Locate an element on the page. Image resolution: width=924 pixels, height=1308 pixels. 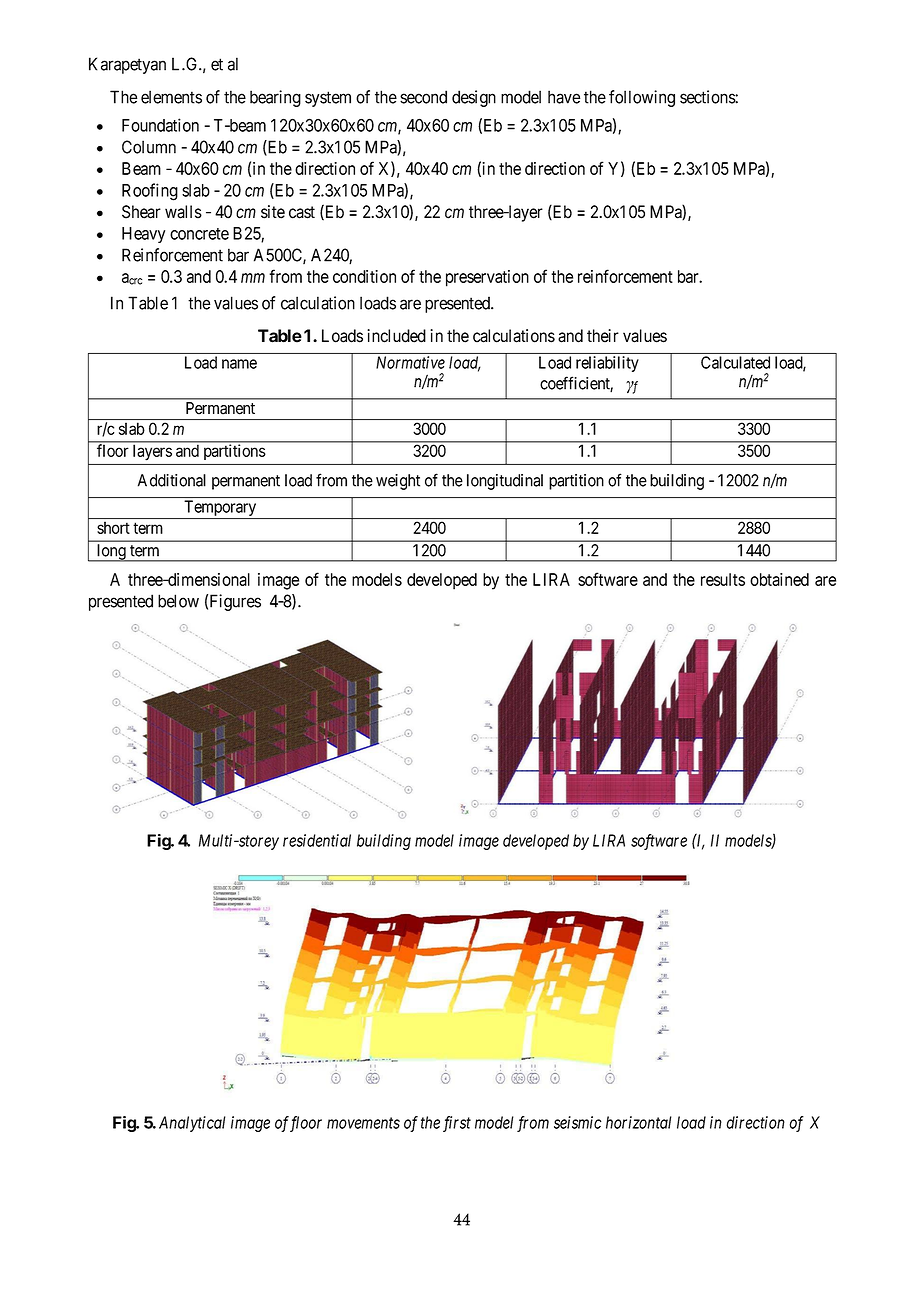
name is located at coordinates (239, 364).
